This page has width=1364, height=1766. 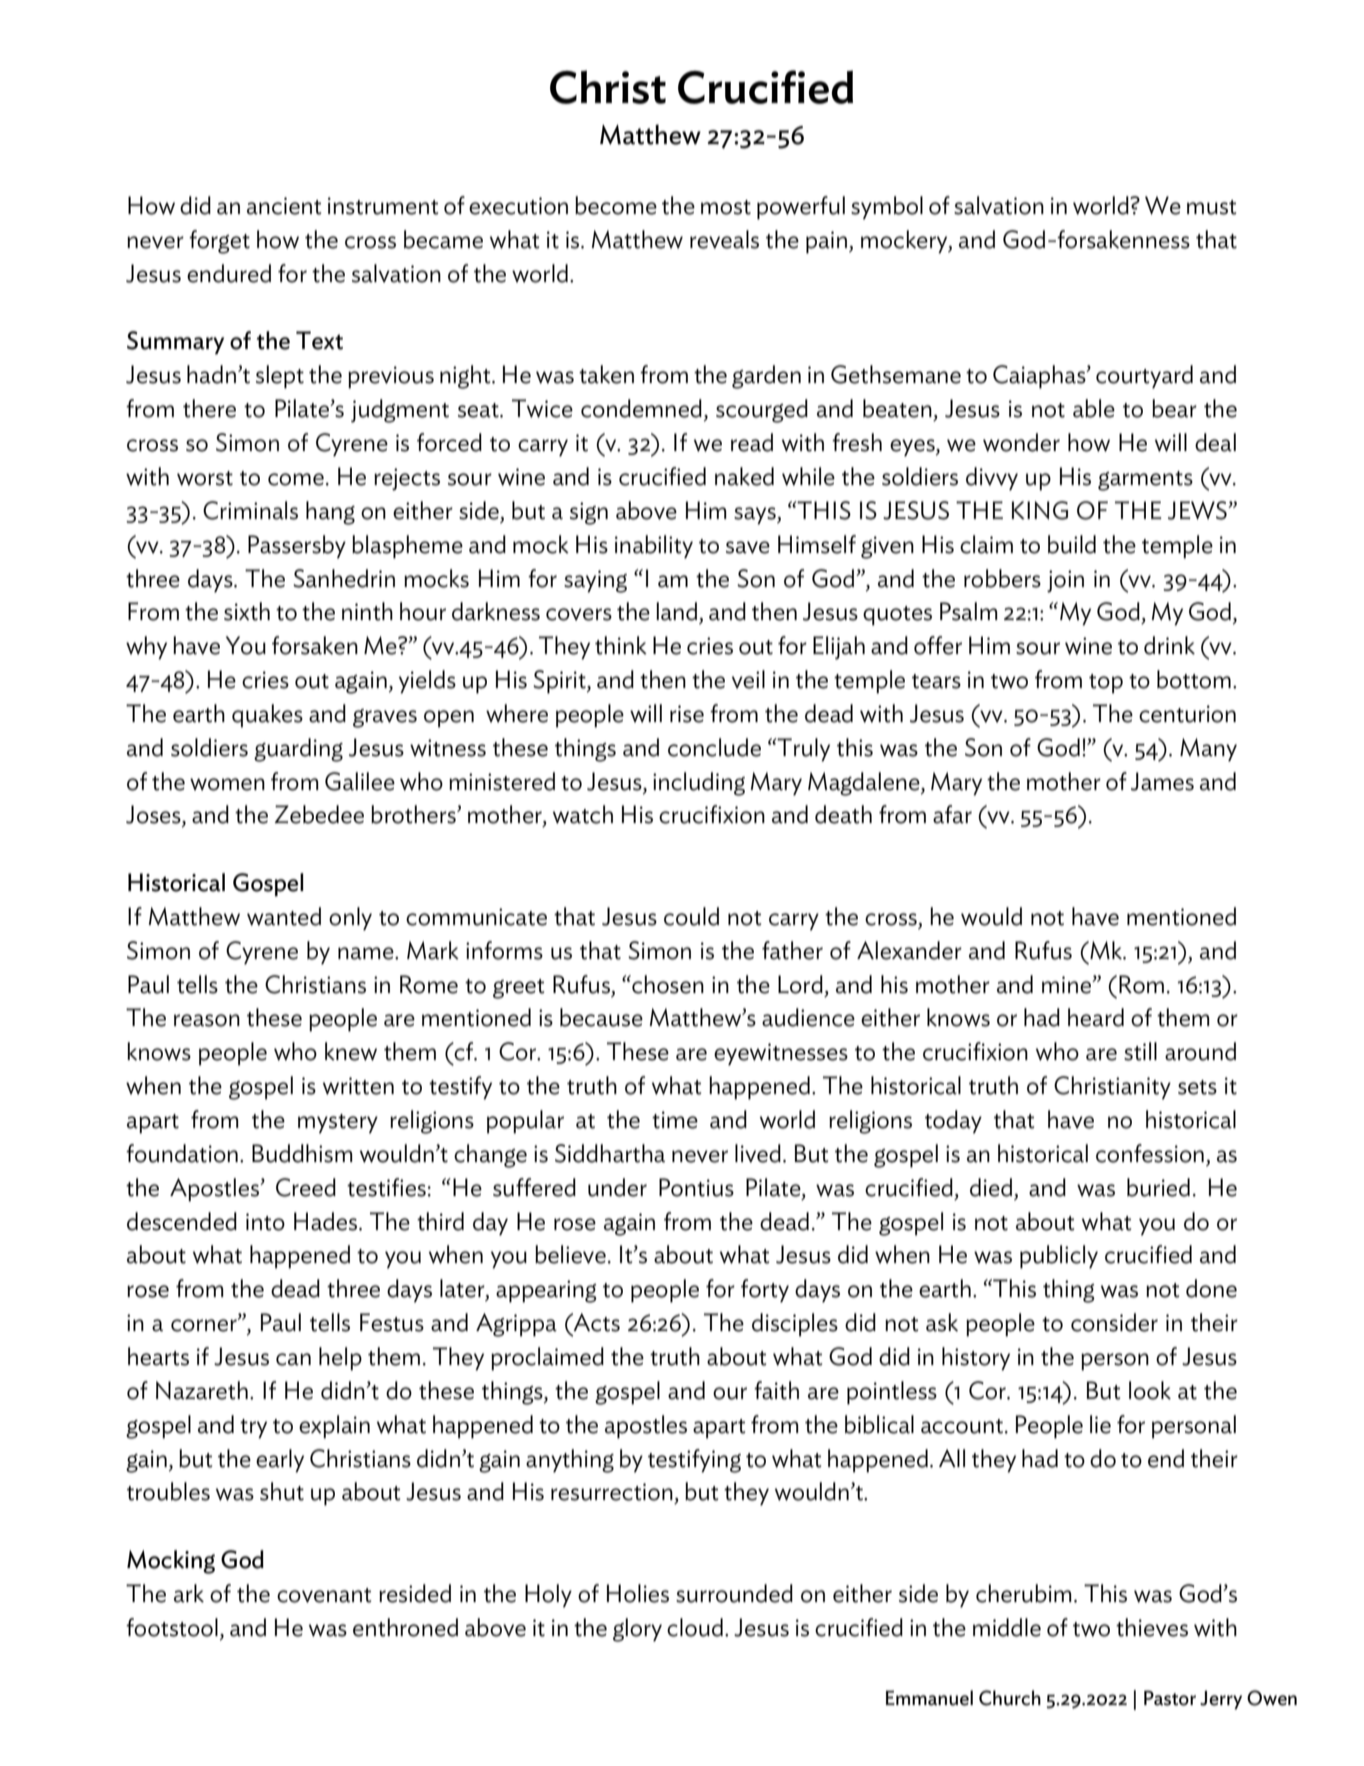 What do you see at coordinates (306, 1187) in the page?
I see `Creed` at bounding box center [306, 1187].
